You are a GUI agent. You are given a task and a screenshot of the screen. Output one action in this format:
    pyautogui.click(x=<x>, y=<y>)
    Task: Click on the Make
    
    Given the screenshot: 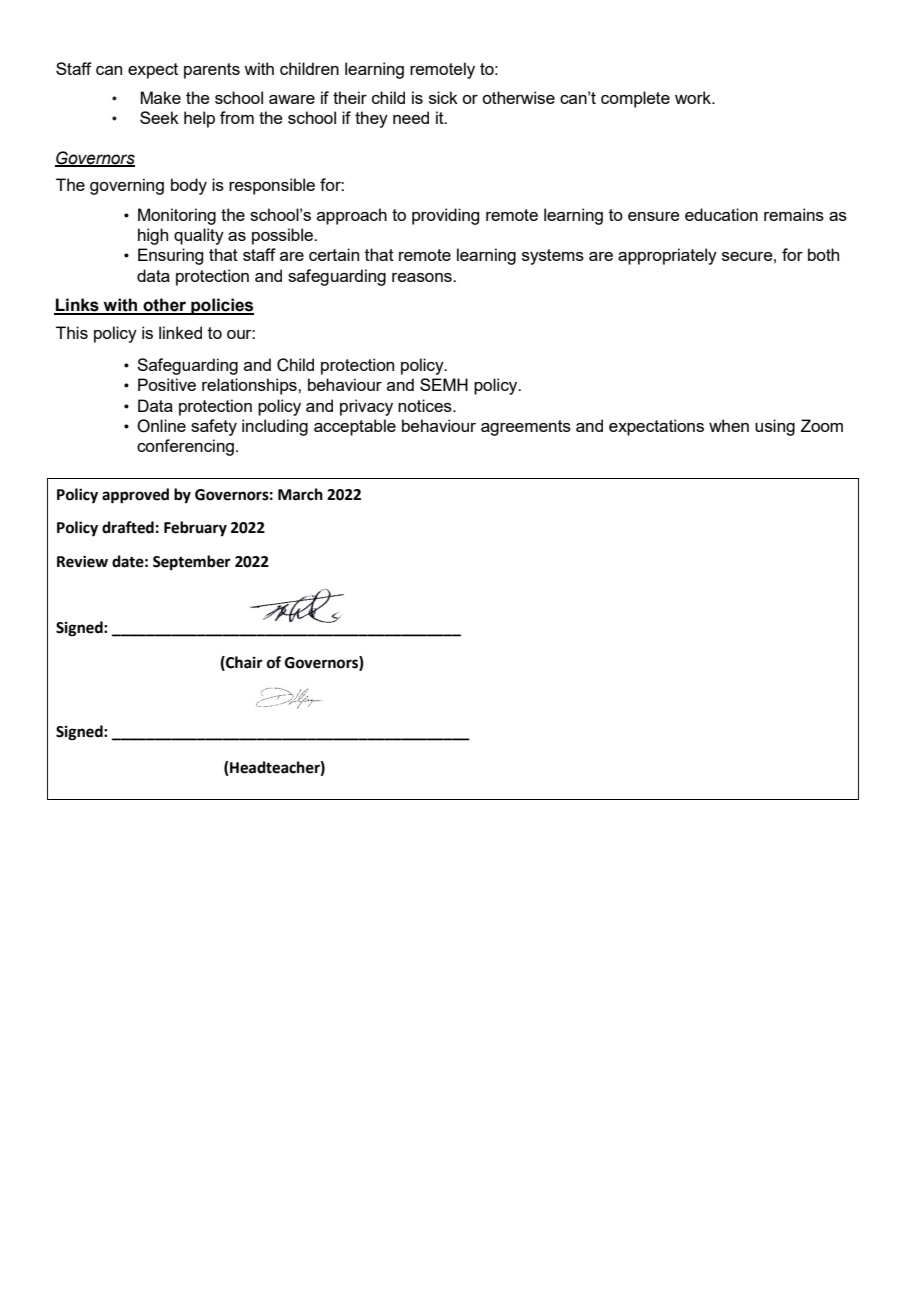 What is the action you would take?
    pyautogui.click(x=160, y=97)
